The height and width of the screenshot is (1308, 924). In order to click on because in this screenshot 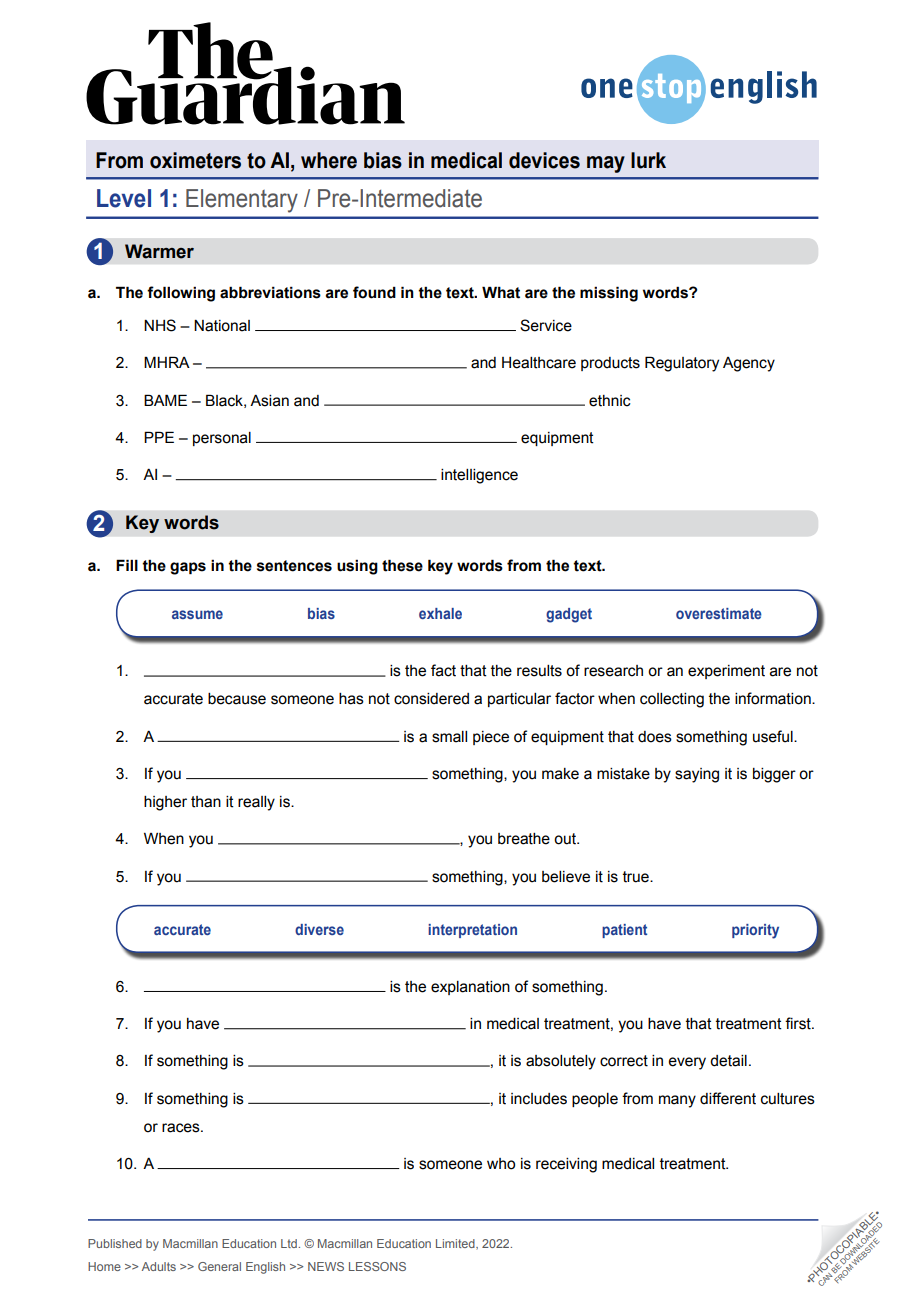, I will do `click(237, 699)`.
